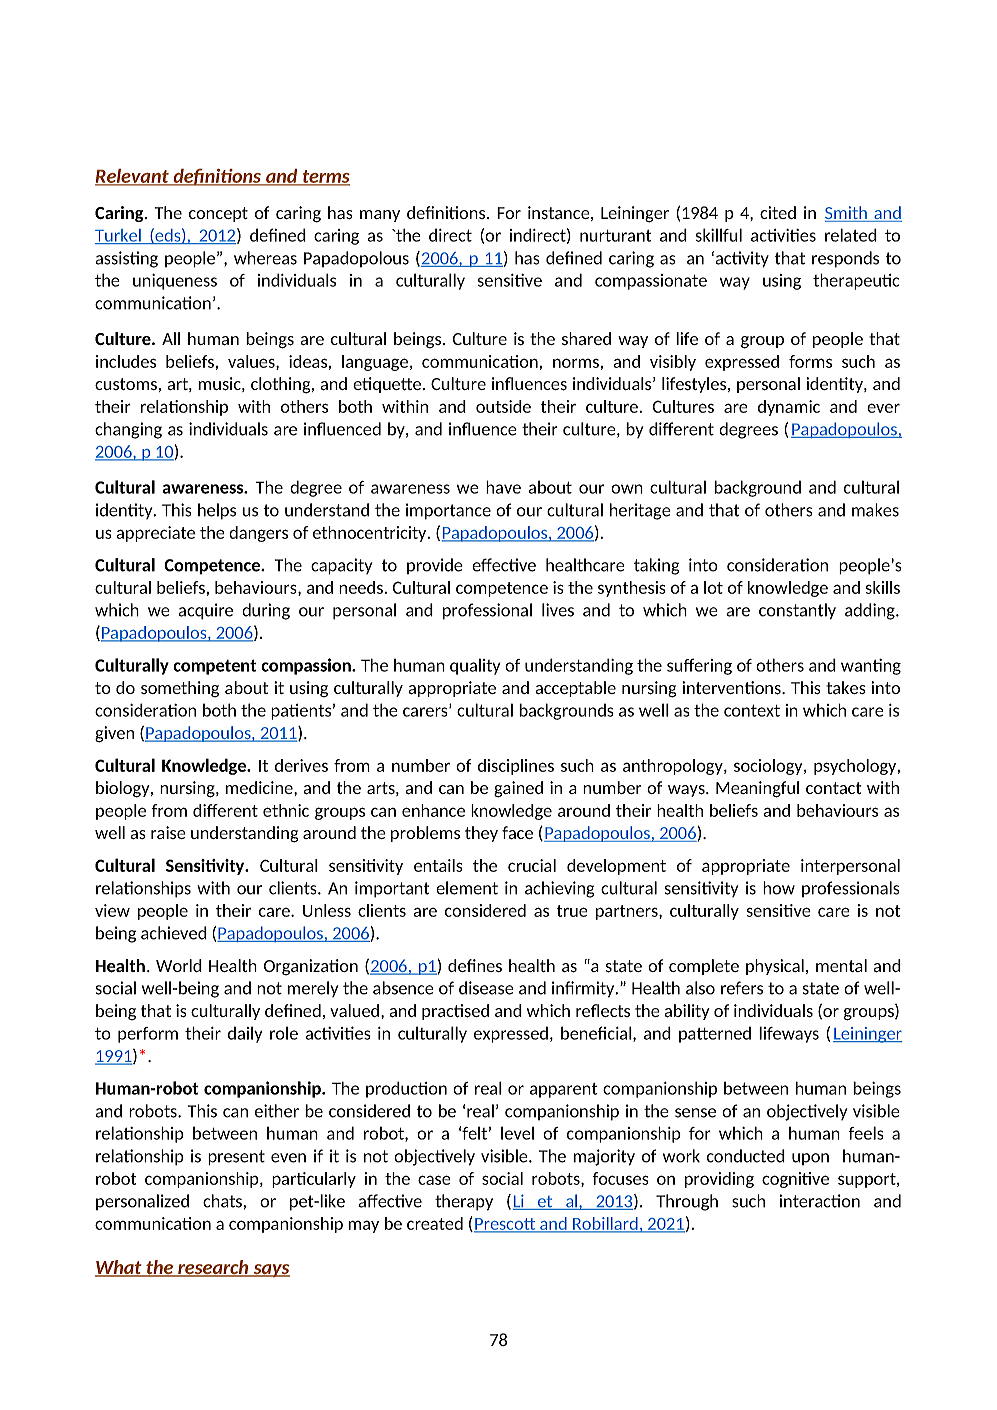 This page has height=1410, width=997. Describe the element at coordinates (155, 534) in the page. I see `appreciate` at that location.
